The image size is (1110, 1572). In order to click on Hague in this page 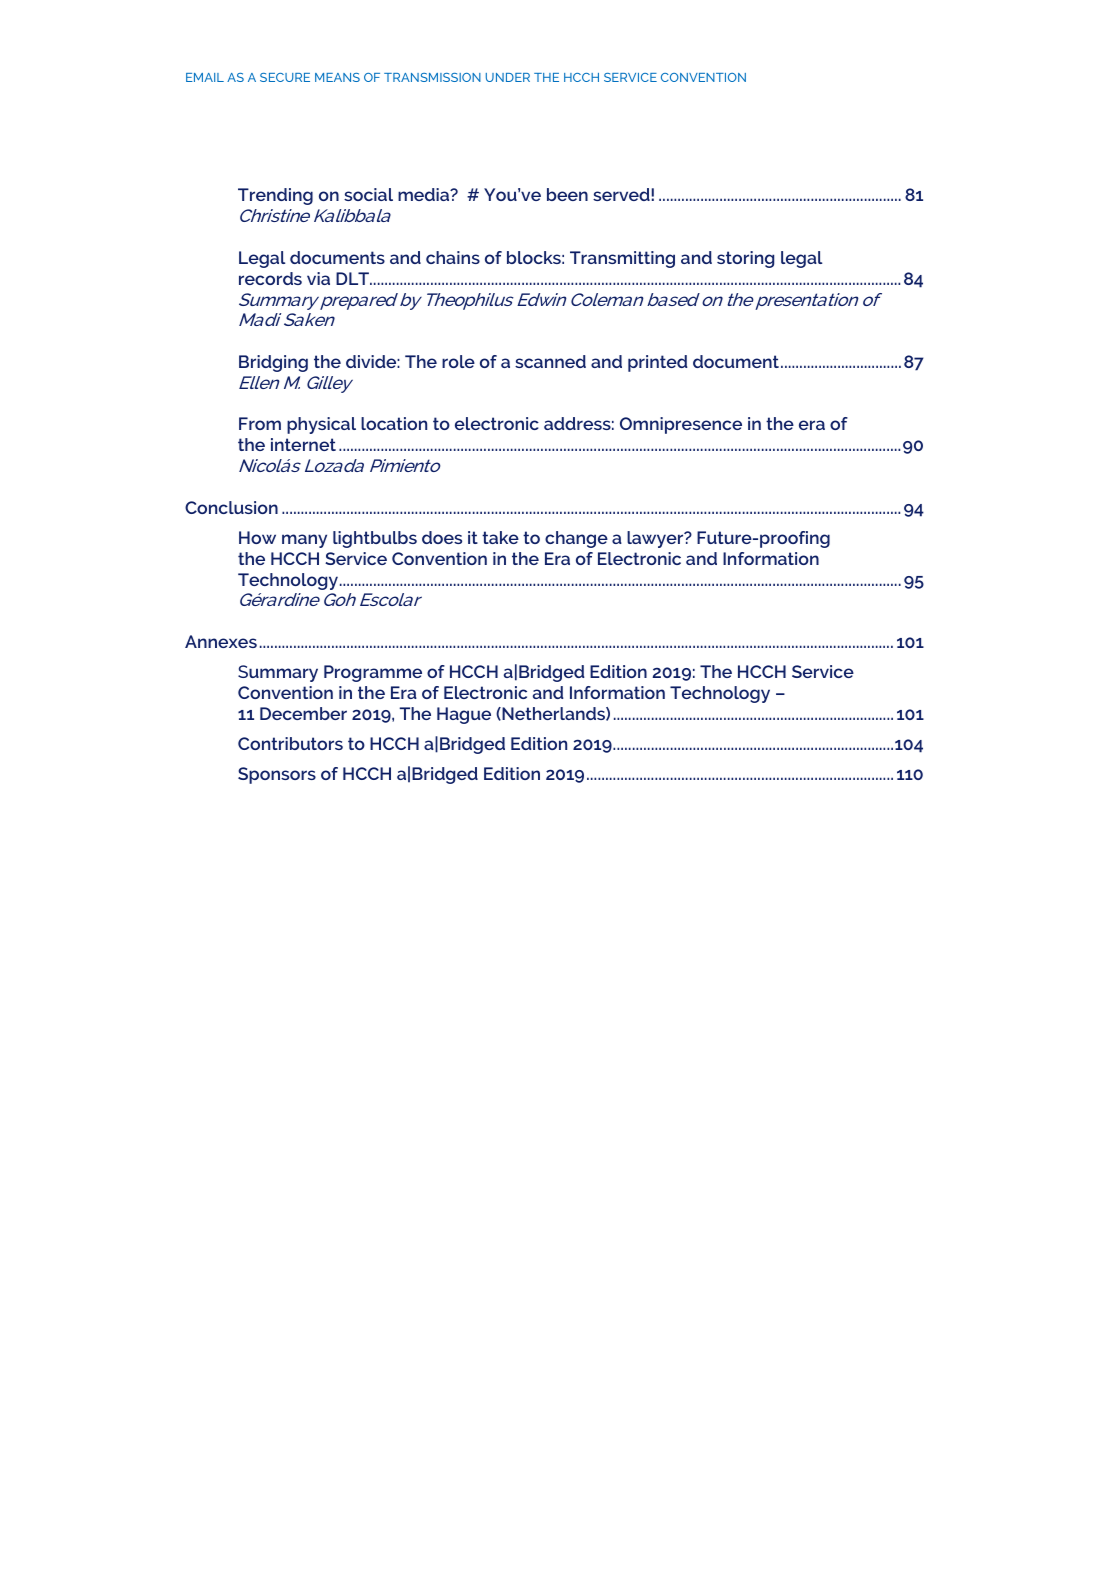, I will do `click(464, 715)`.
